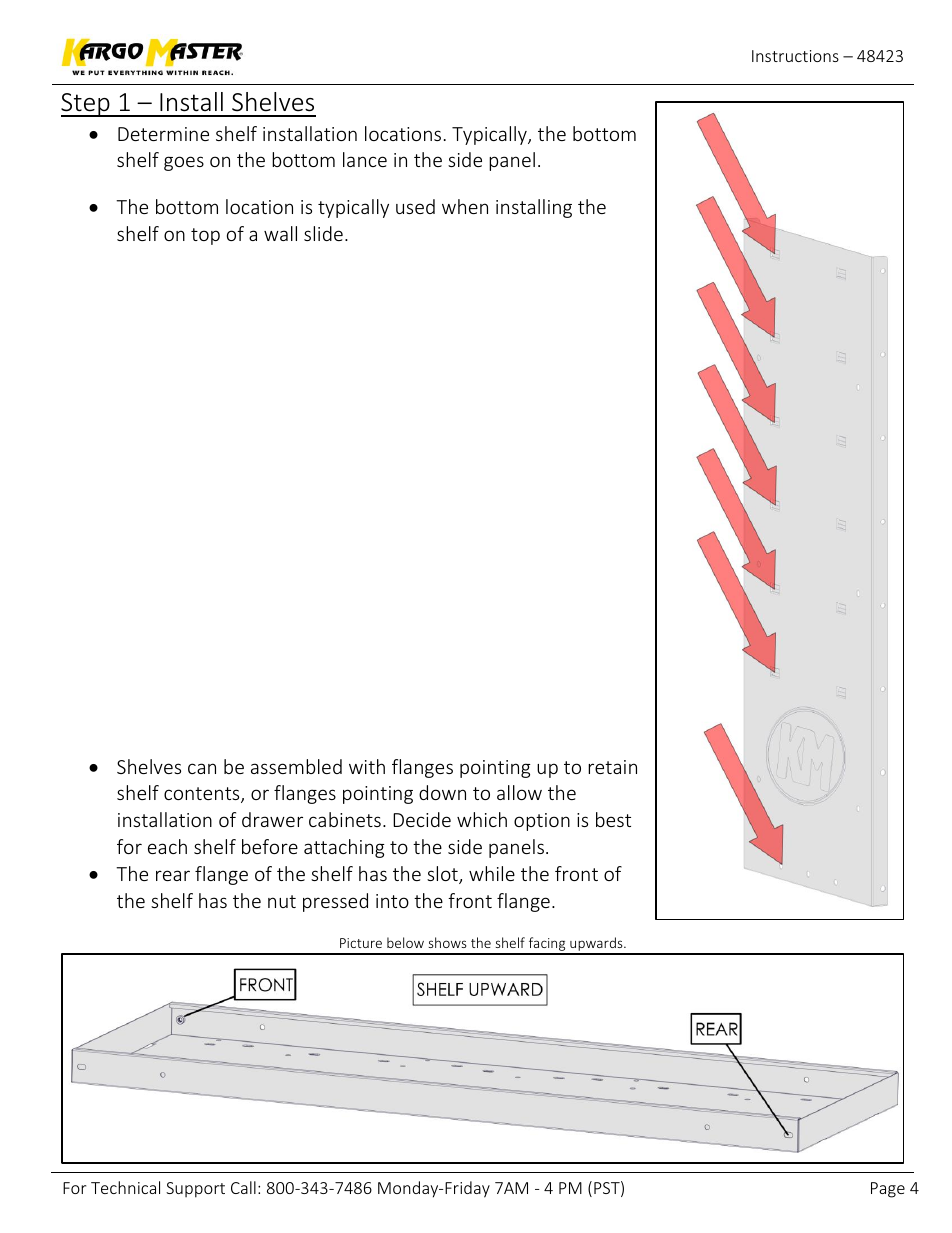  I want to click on retain, so click(612, 767).
